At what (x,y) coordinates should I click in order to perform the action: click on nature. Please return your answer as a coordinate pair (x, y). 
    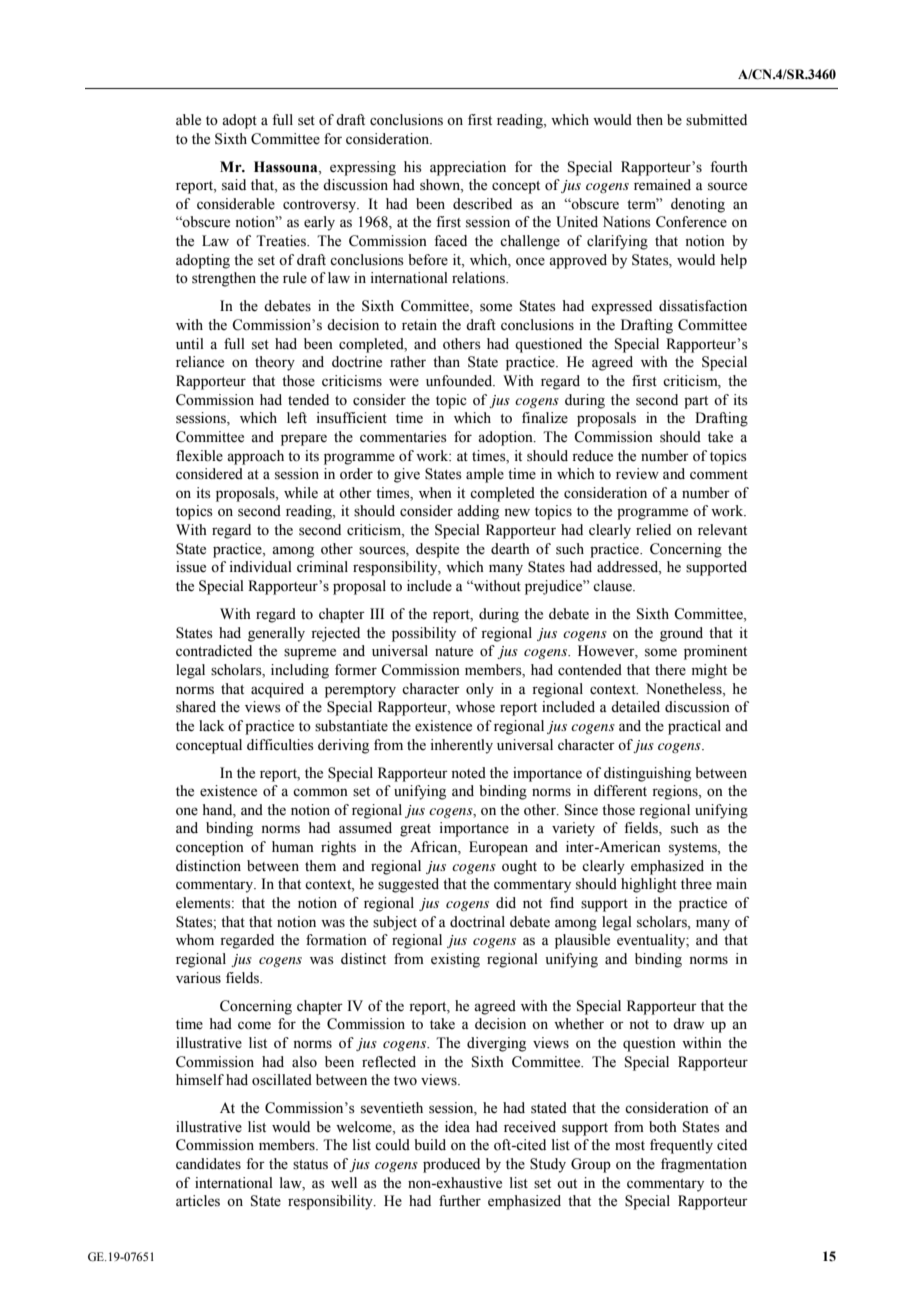
    Looking at the image, I should click on (454, 652).
